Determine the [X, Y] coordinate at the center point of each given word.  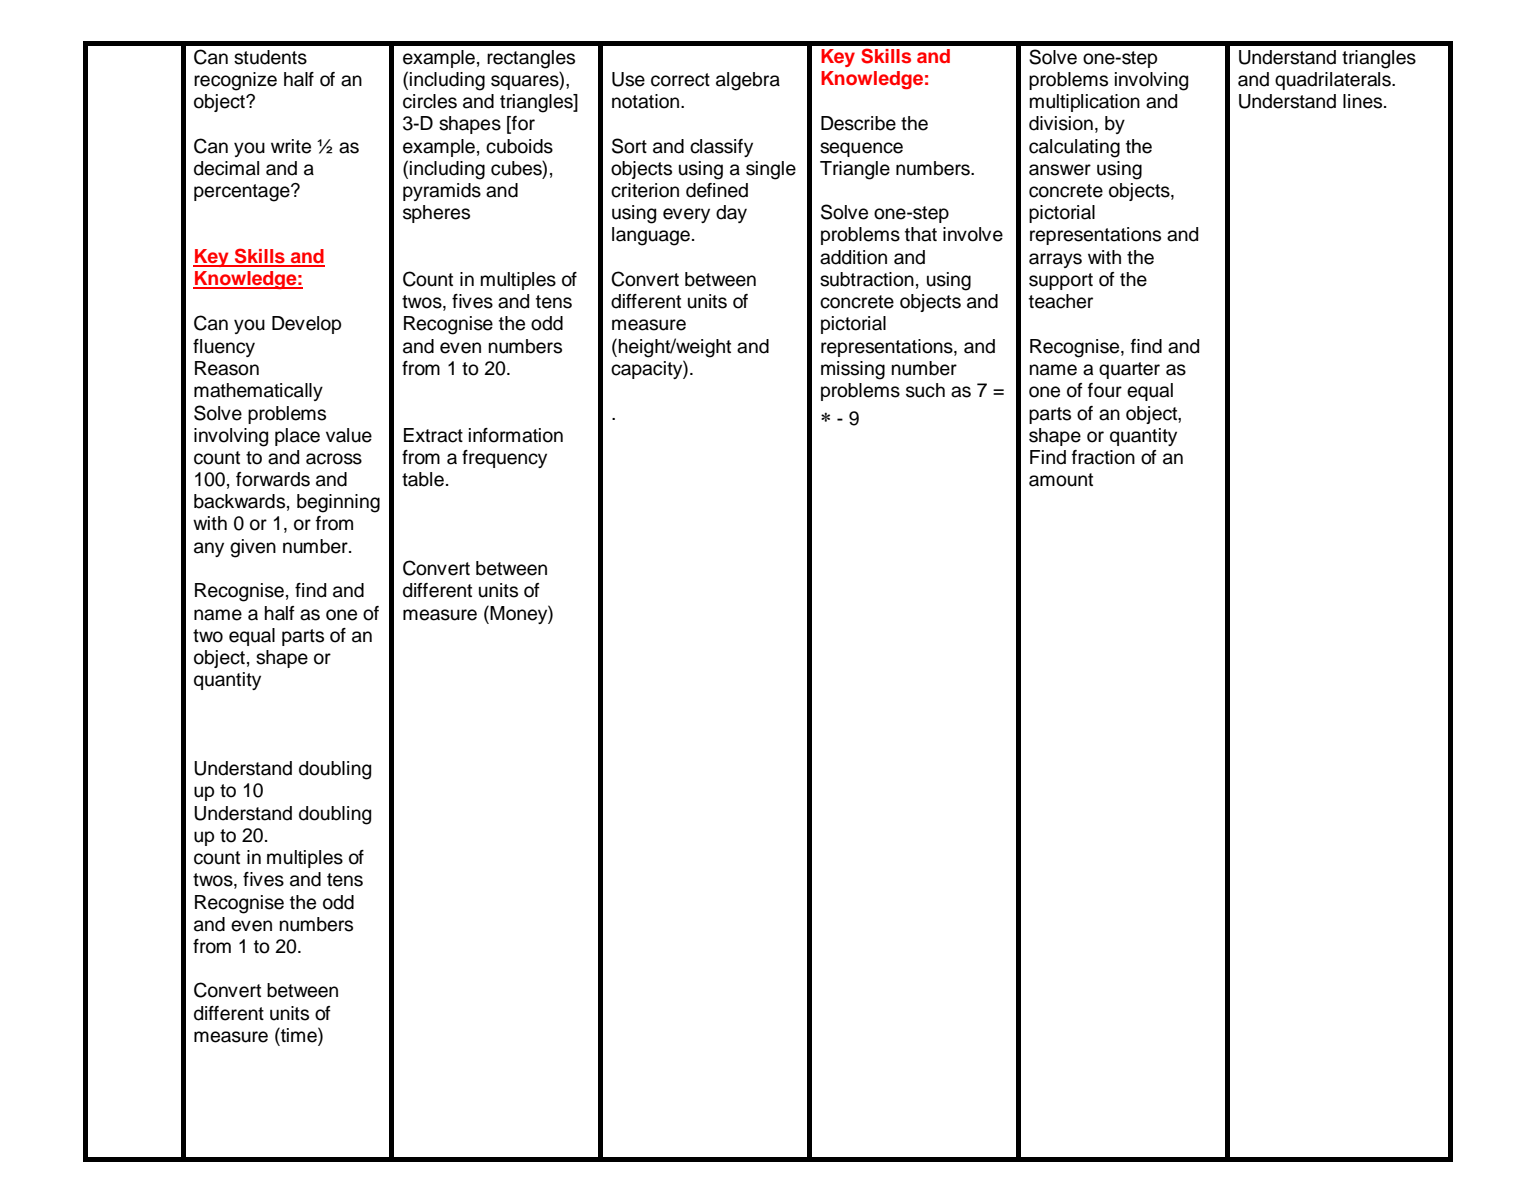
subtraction [867, 279]
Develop [306, 325]
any [209, 549]
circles [430, 101]
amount [1061, 480]
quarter [1129, 370]
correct [680, 80]
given [253, 548]
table [423, 479]
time [299, 1036]
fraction [1103, 457]
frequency [504, 459]
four [1105, 390]
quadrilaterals [1334, 81]
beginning [338, 503]
